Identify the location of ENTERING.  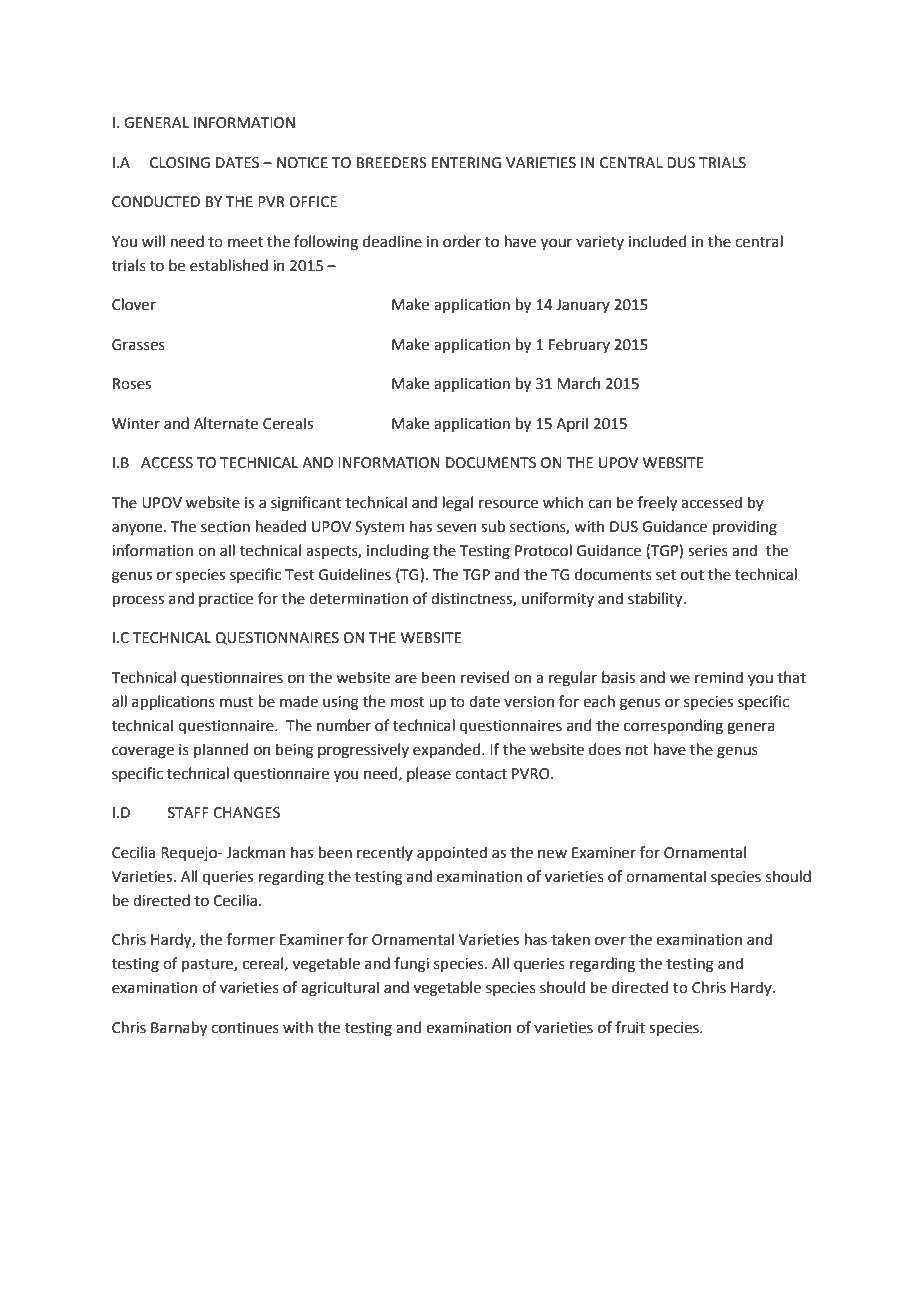
(466, 163).
